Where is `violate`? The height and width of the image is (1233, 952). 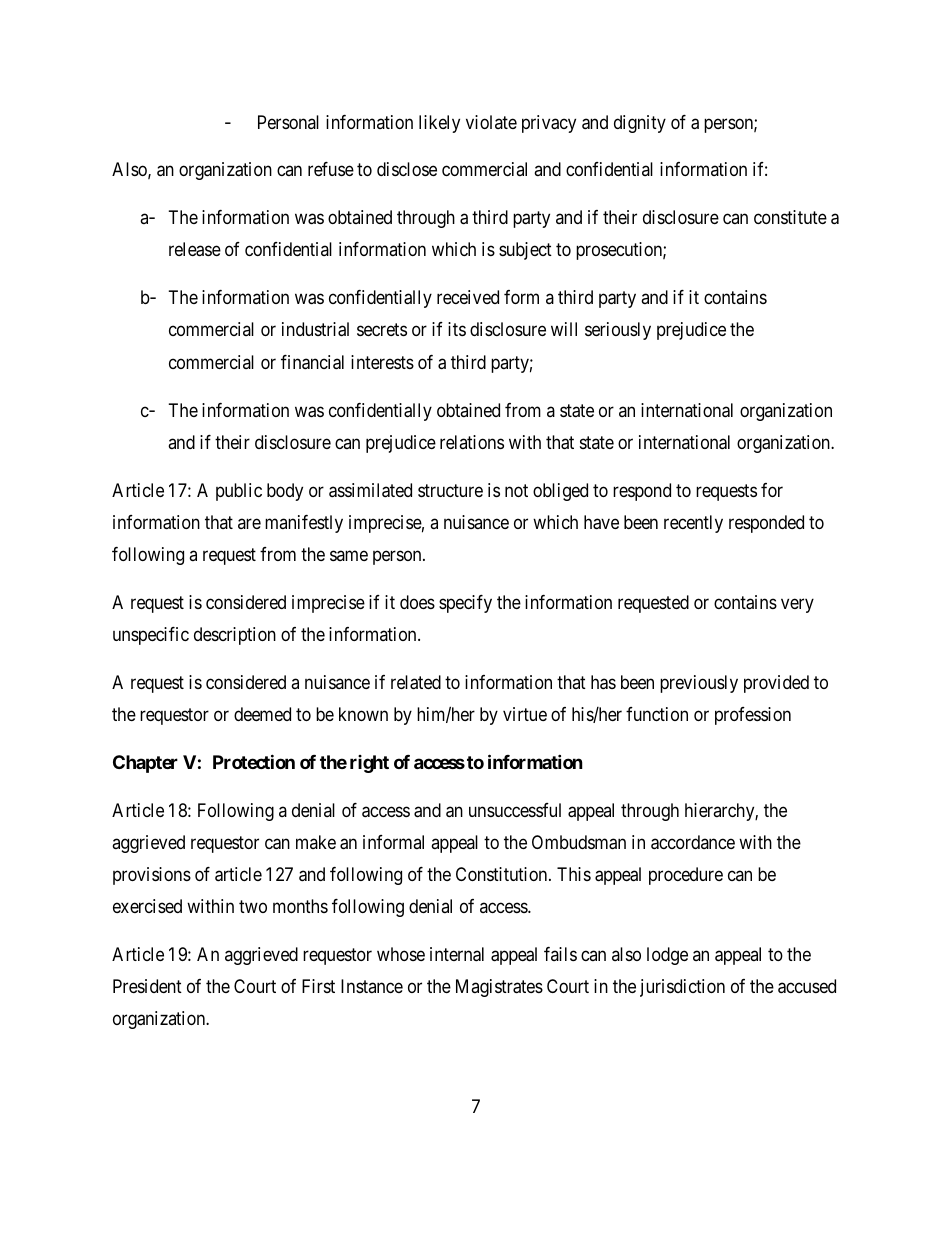
violate is located at coordinates (491, 122).
